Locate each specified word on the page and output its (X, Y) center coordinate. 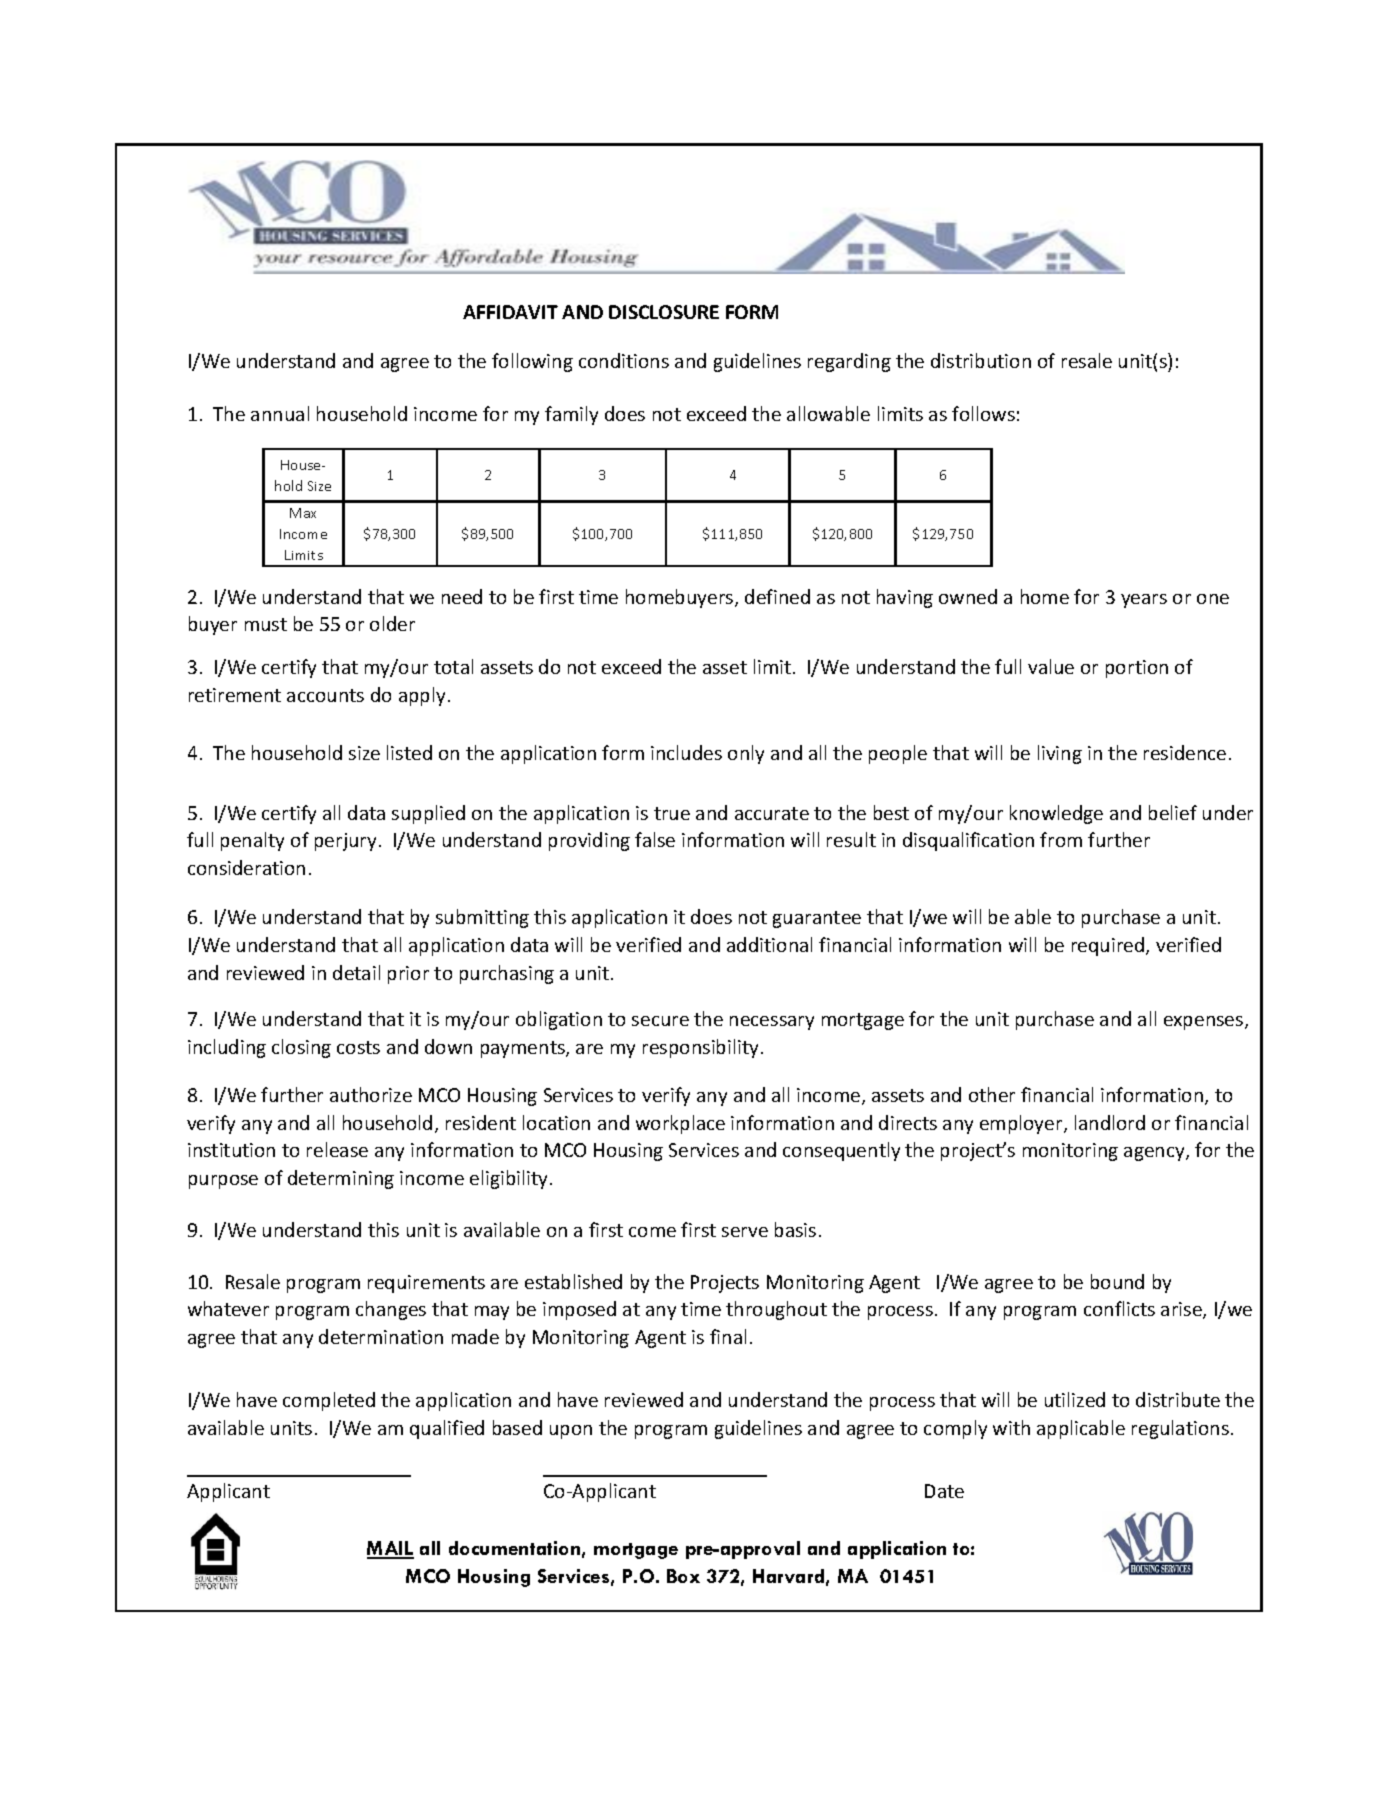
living (1060, 754)
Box (683, 1576)
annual (280, 413)
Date (944, 1491)
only (746, 754)
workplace (680, 1124)
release (337, 1149)
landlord (1110, 1122)
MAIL (390, 1549)
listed (409, 752)
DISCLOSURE (664, 312)
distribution (981, 360)
